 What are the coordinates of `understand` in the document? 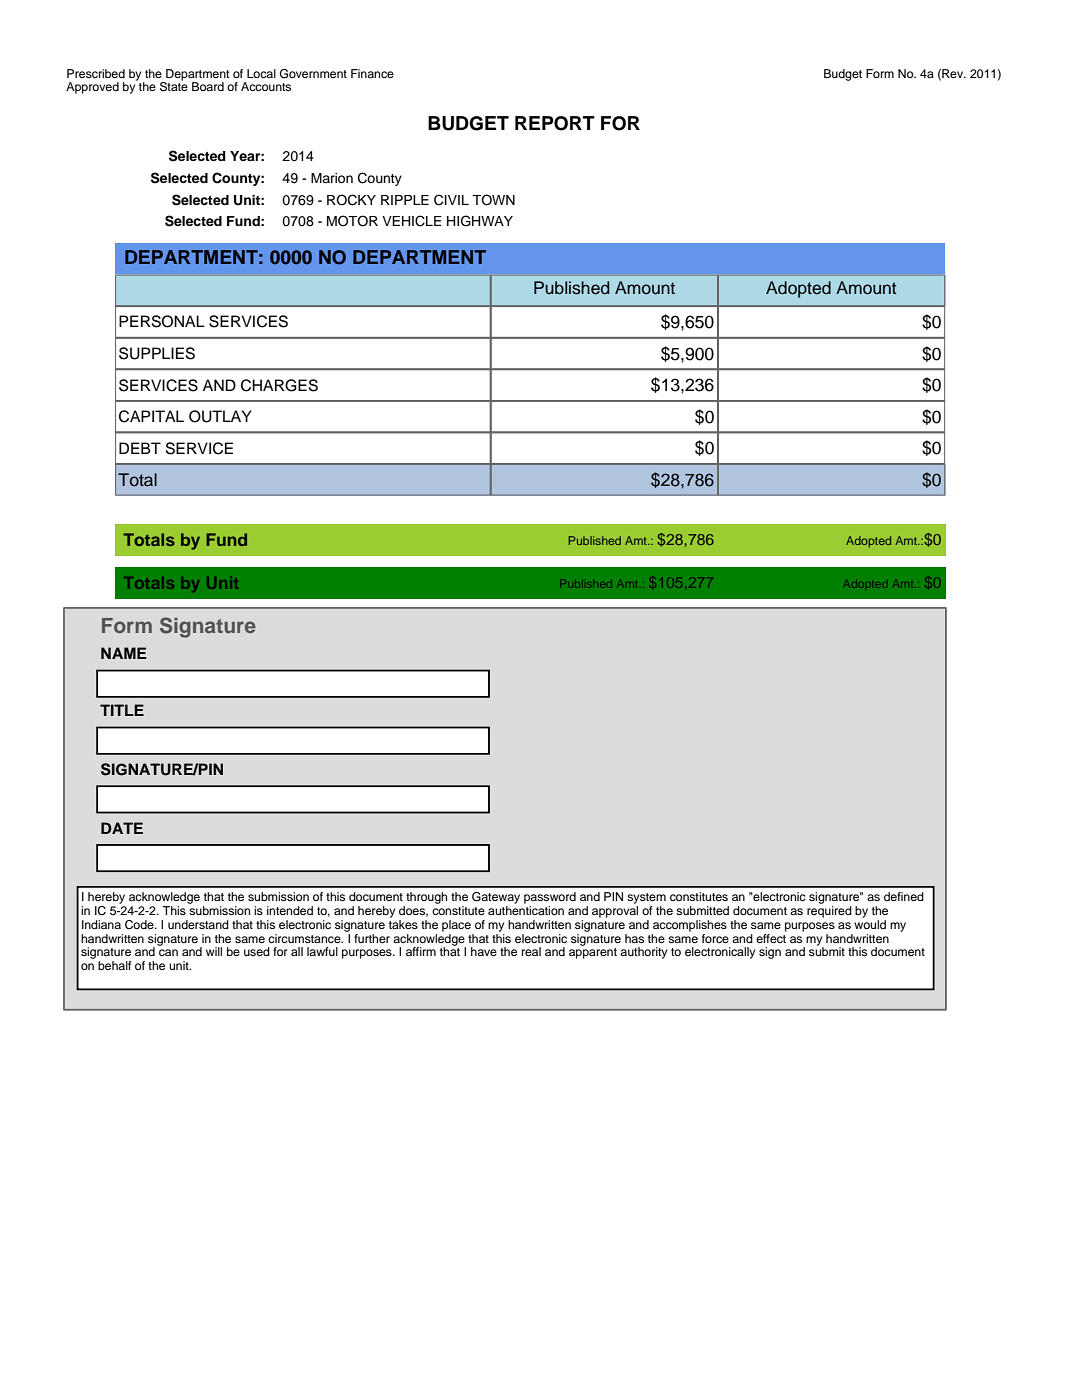 It's located at (198, 924).
